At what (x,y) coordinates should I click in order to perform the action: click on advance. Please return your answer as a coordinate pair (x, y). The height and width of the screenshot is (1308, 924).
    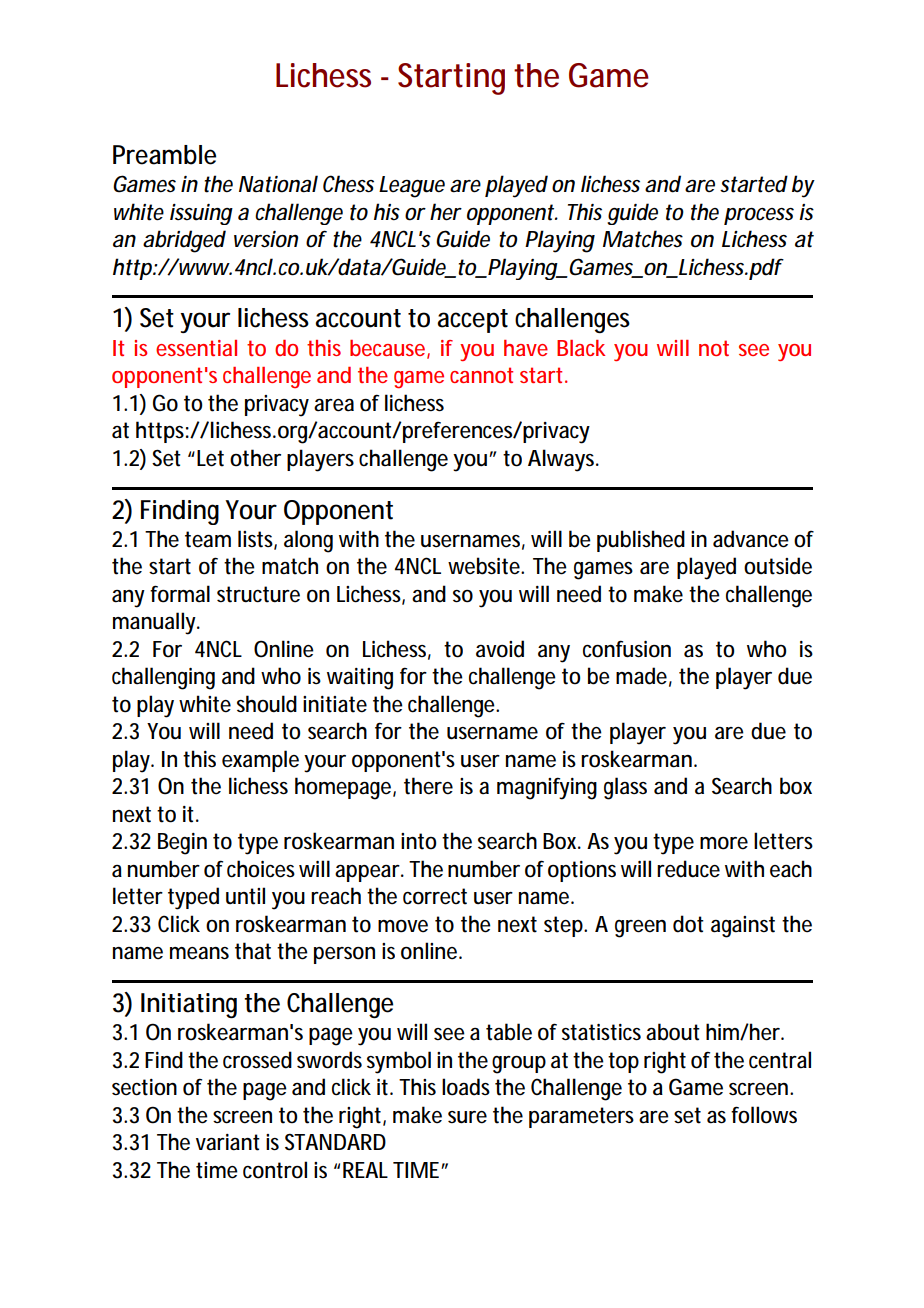
    Looking at the image, I should click on (751, 539).
